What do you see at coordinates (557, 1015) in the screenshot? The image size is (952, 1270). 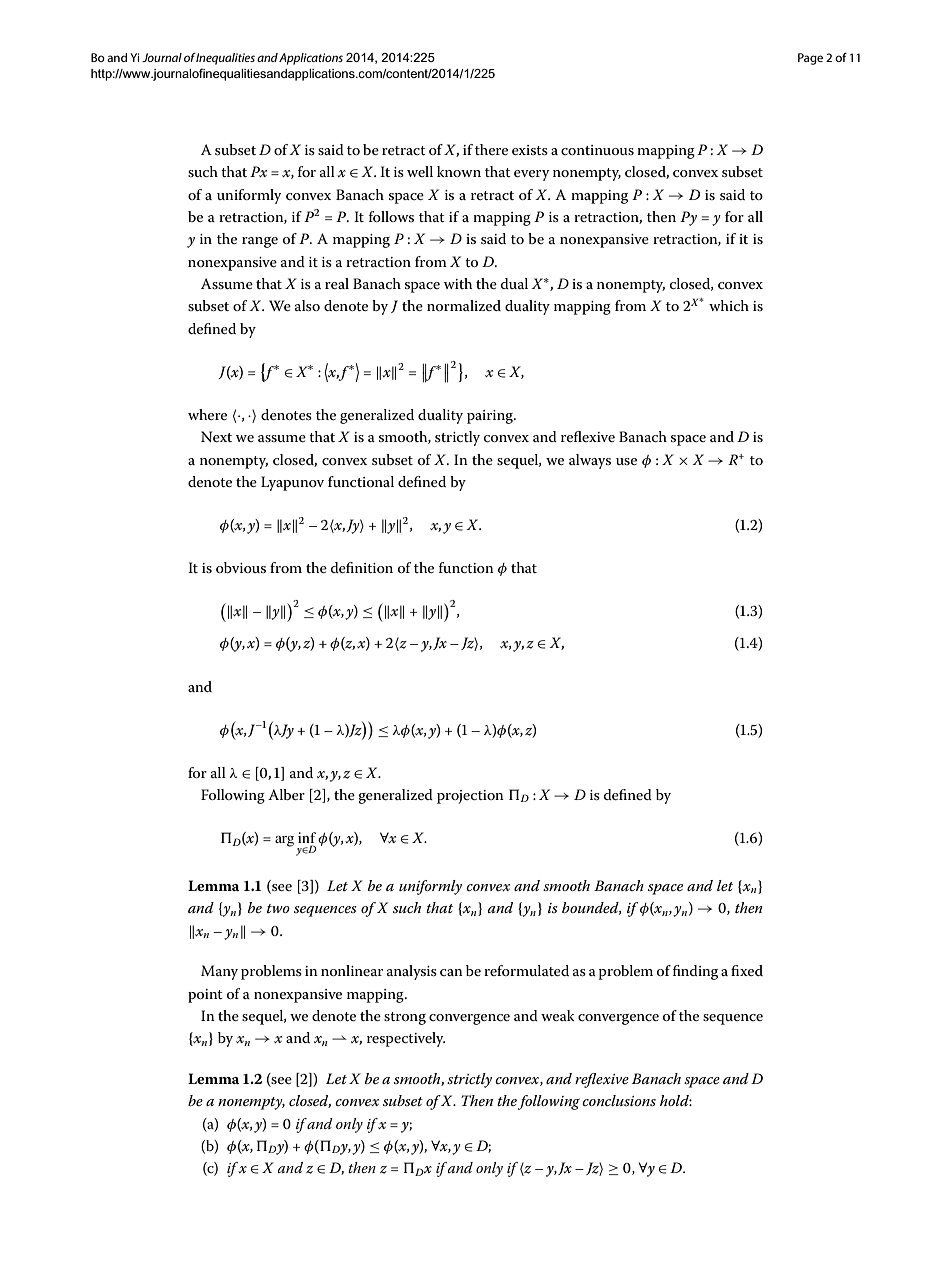 I see `weak` at bounding box center [557, 1015].
